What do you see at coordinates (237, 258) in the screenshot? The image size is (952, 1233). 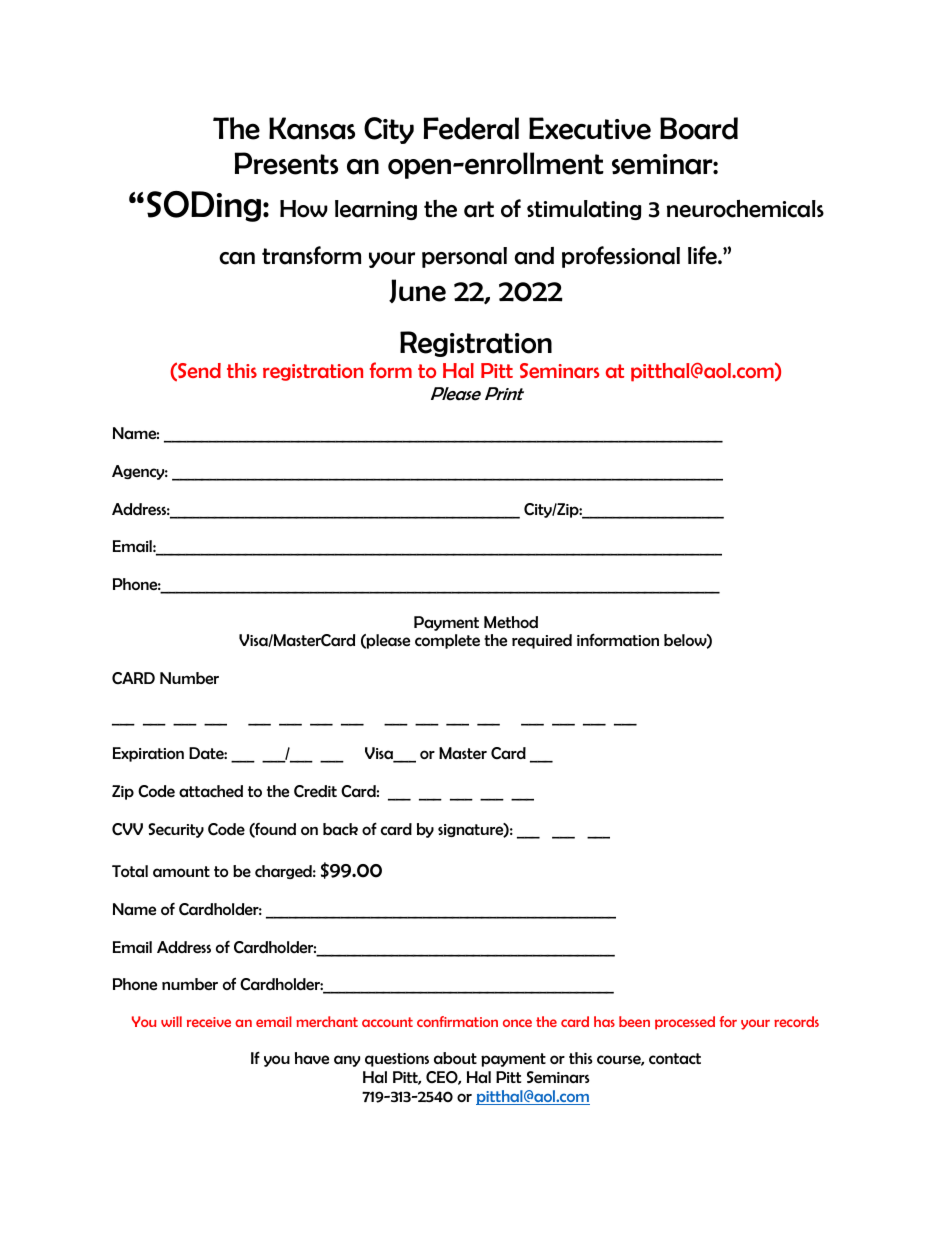 I see `can` at bounding box center [237, 258].
